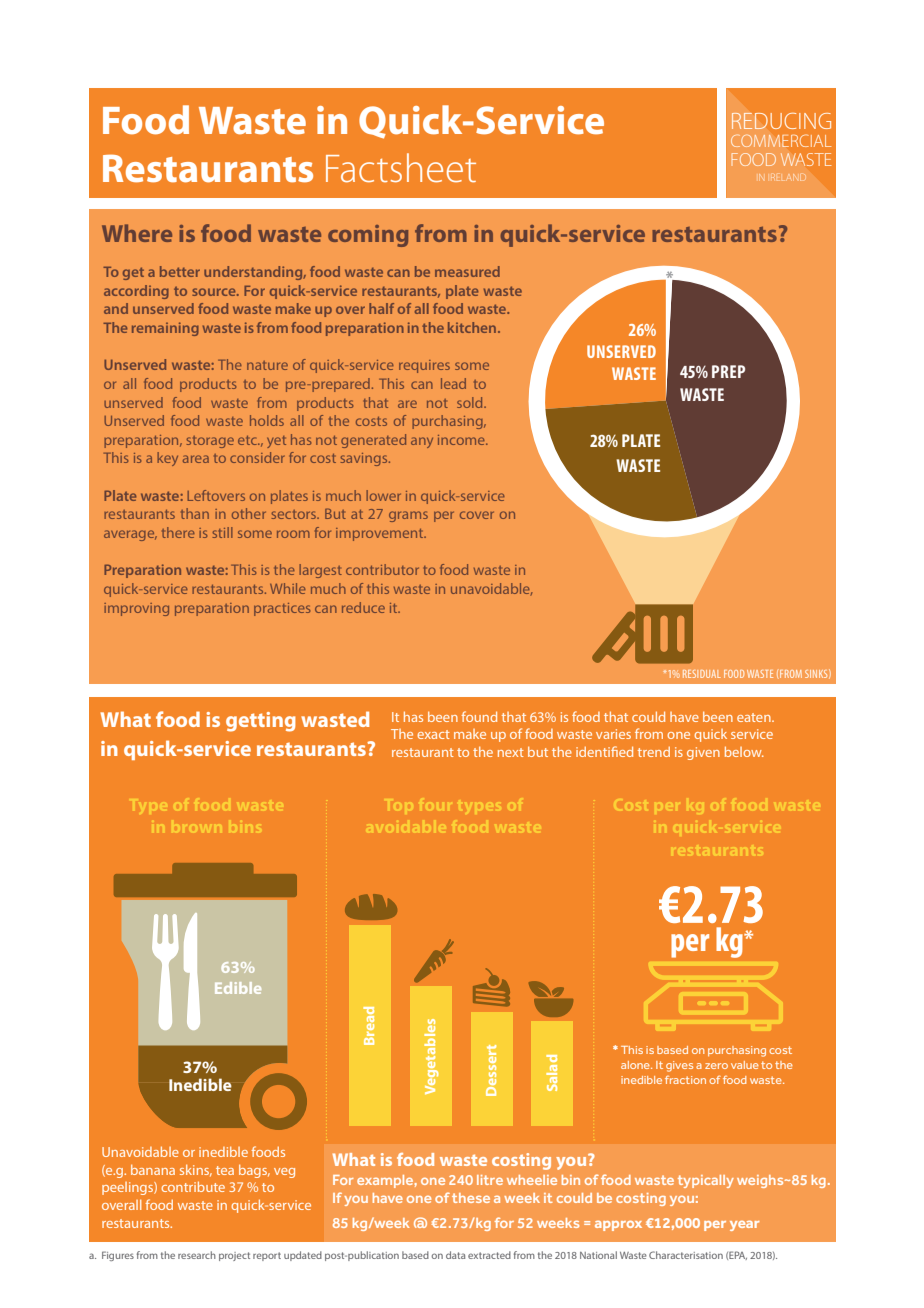 This screenshot has width=924, height=1308. What do you see at coordinates (368, 236) in the screenshot?
I see `coming` at bounding box center [368, 236].
